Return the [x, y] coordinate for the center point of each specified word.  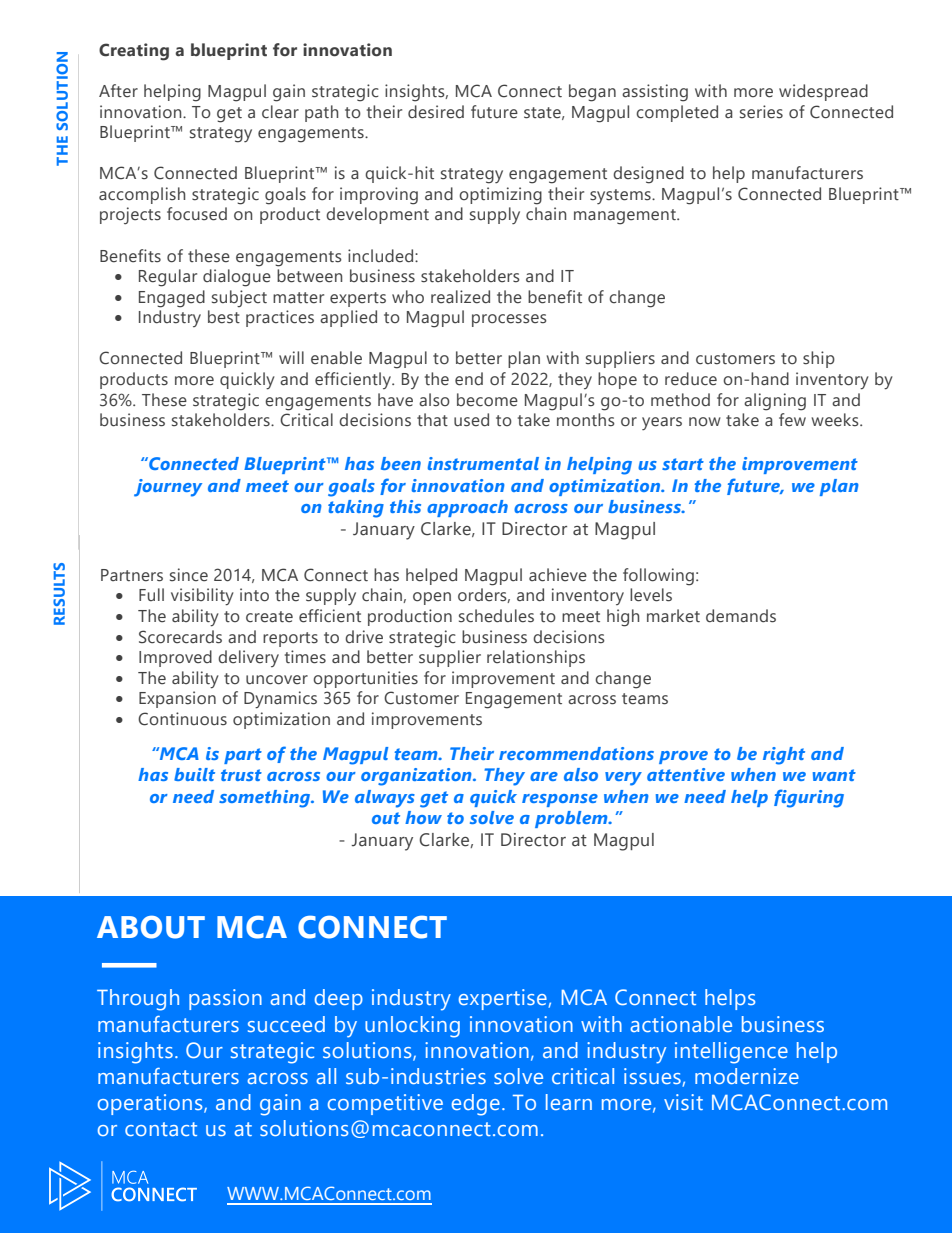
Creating [134, 52]
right [784, 756]
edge [476, 1105]
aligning [775, 402]
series [761, 112]
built [194, 774]
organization [417, 777]
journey [168, 488]
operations [151, 1104]
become [487, 400]
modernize [747, 1076]
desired [436, 112]
